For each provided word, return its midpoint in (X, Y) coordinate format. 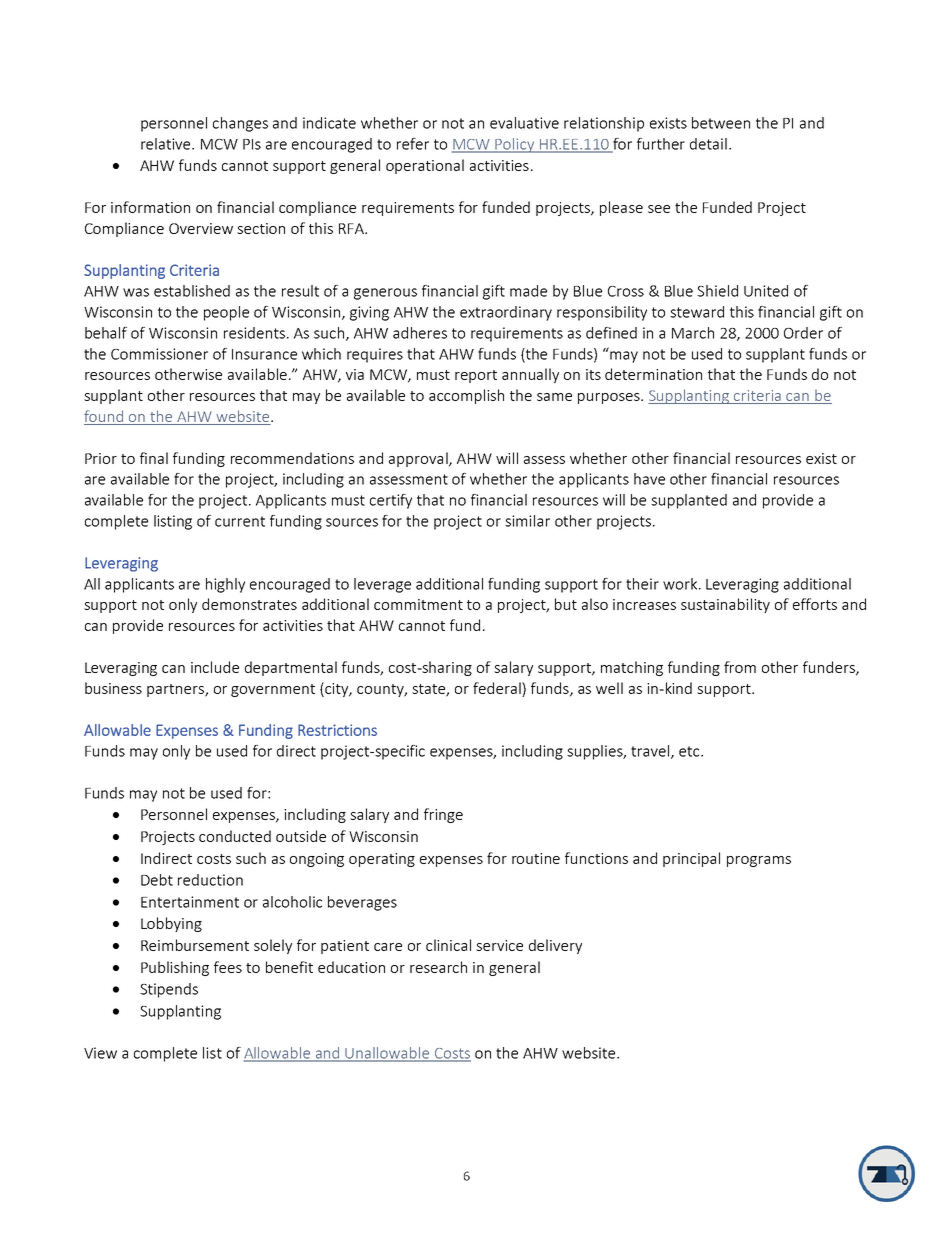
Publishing (175, 968)
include (215, 667)
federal (498, 688)
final (154, 458)
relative (167, 144)
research (438, 967)
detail (708, 144)
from (740, 667)
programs (759, 861)
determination (653, 374)
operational (425, 166)
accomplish (466, 396)
